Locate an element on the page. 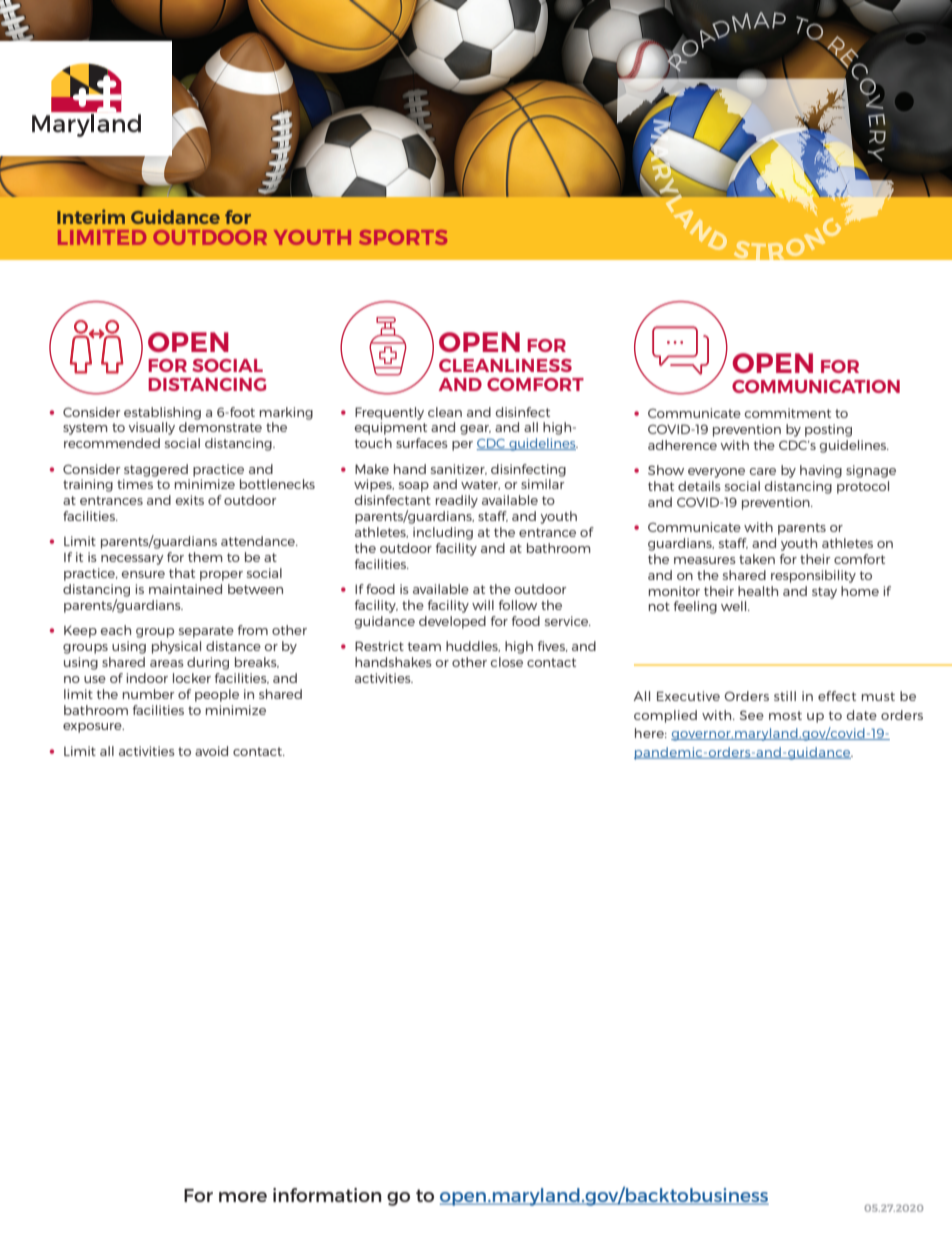 The height and width of the image is (1233, 952). more is located at coordinates (243, 1197).
